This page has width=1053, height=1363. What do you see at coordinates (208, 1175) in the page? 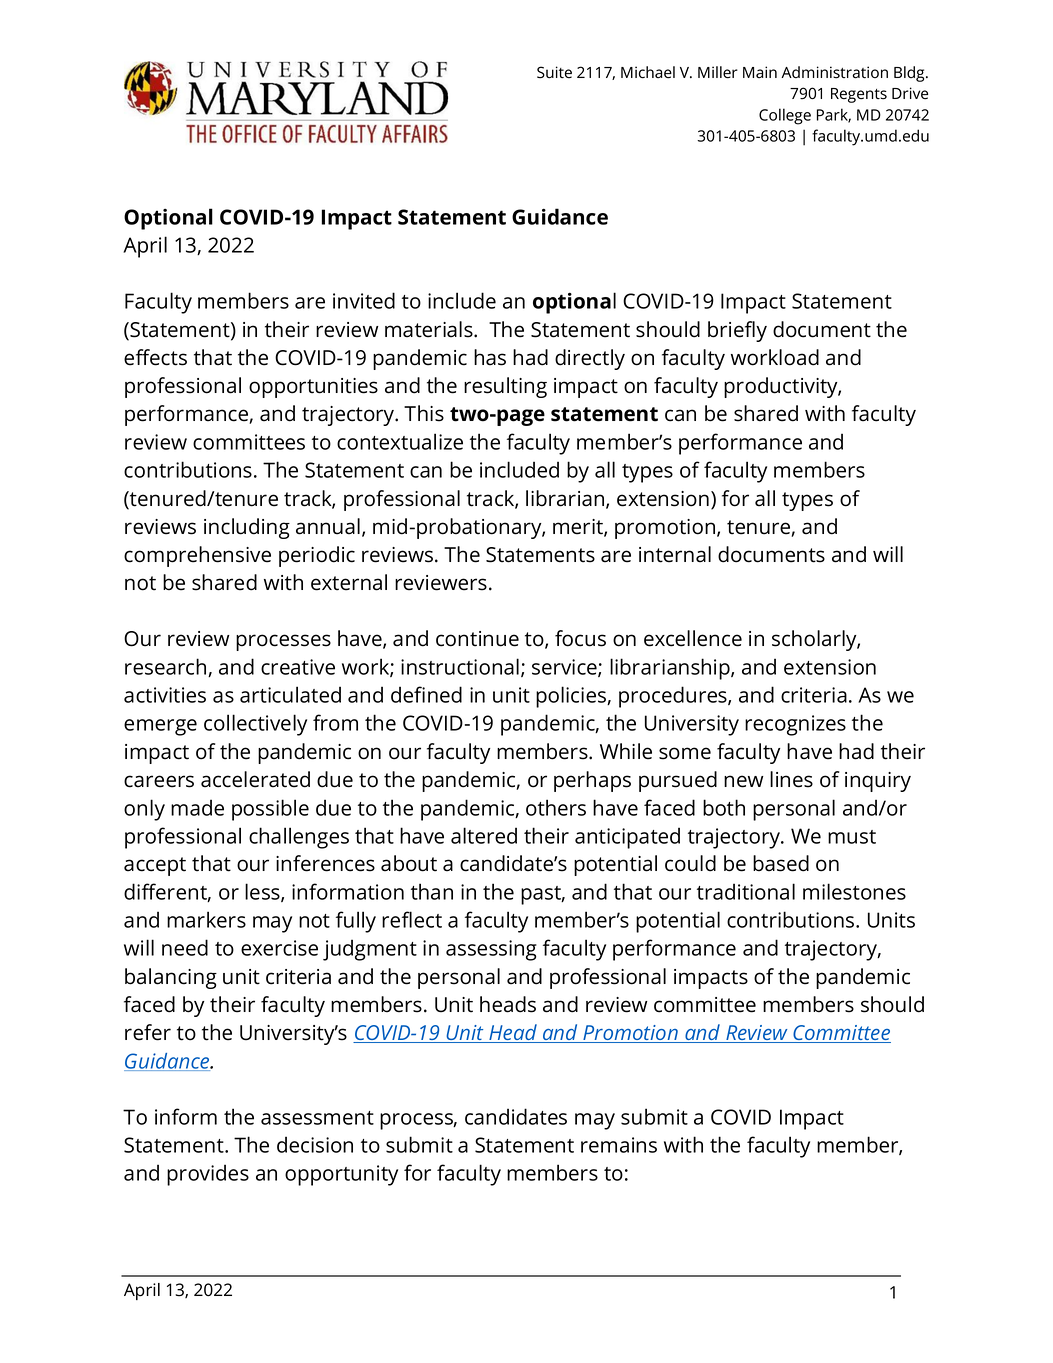
I see `provides` at bounding box center [208, 1175].
